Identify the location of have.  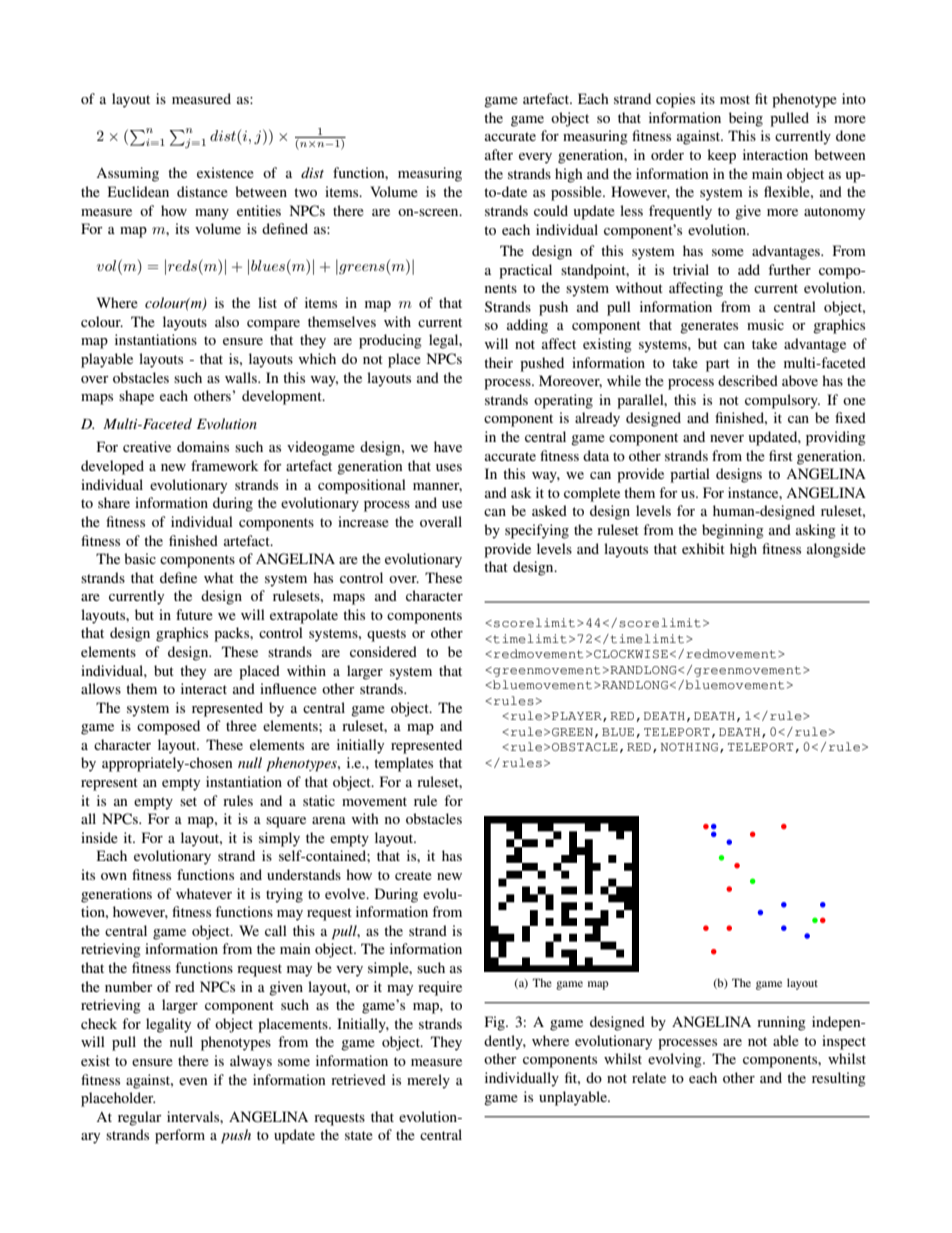
(448, 446).
